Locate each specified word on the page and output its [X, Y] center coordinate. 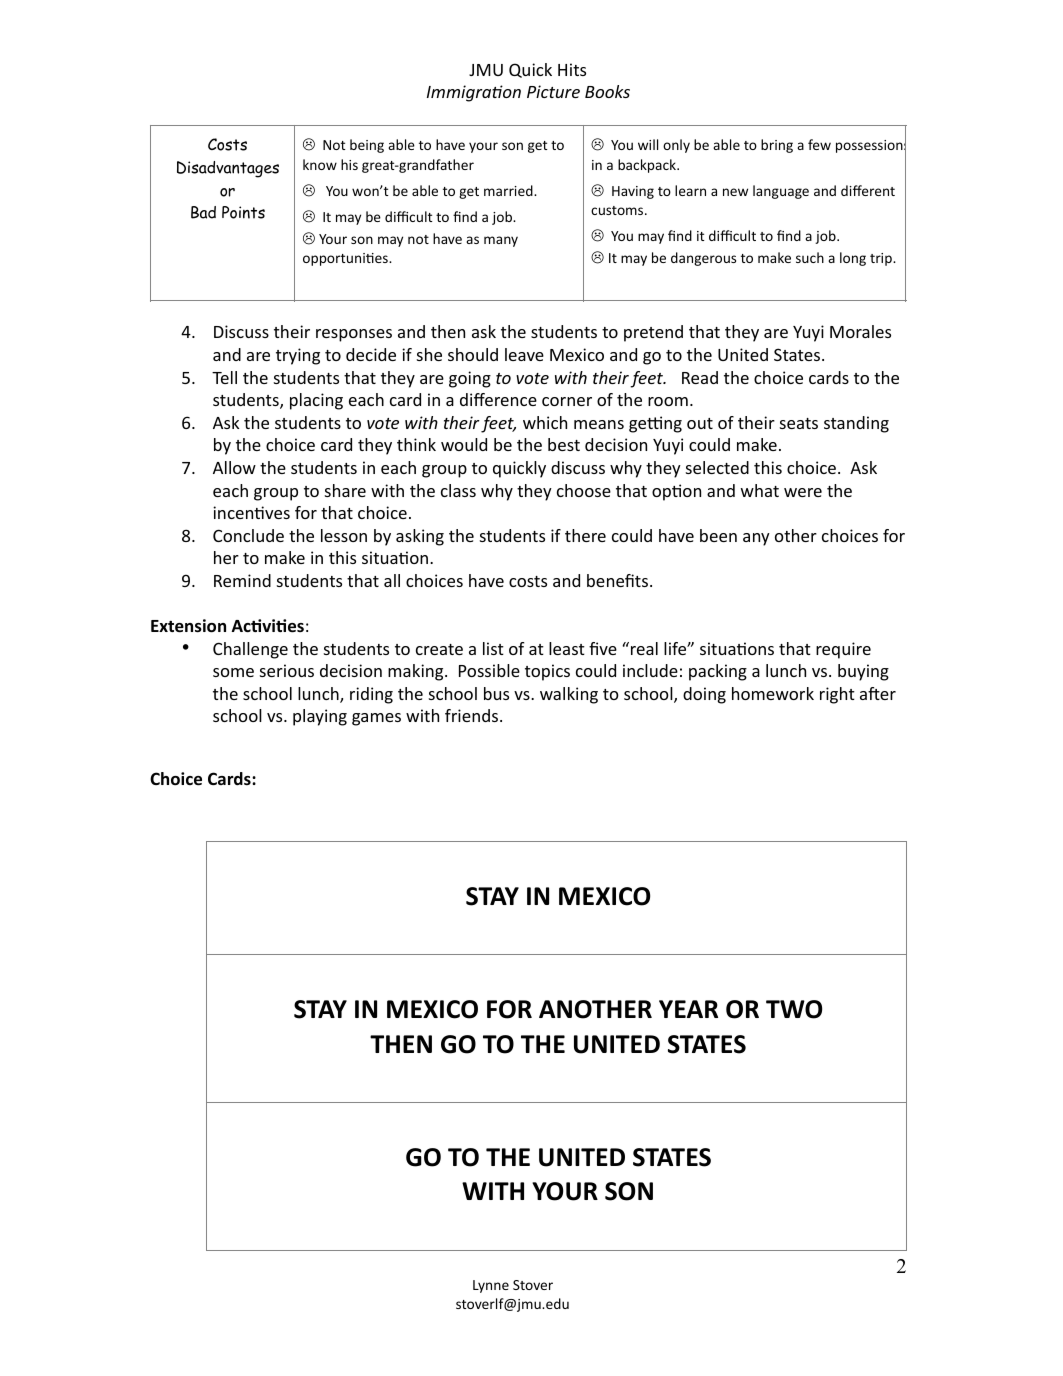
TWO [794, 1009]
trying [298, 356]
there [585, 535]
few [819, 144]
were [803, 492]
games [376, 719]
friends [473, 715]
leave [524, 354]
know [320, 164]
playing [320, 717]
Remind [242, 580]
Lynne [491, 1286]
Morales [860, 331]
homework [773, 693]
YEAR [688, 1009]
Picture [553, 91]
